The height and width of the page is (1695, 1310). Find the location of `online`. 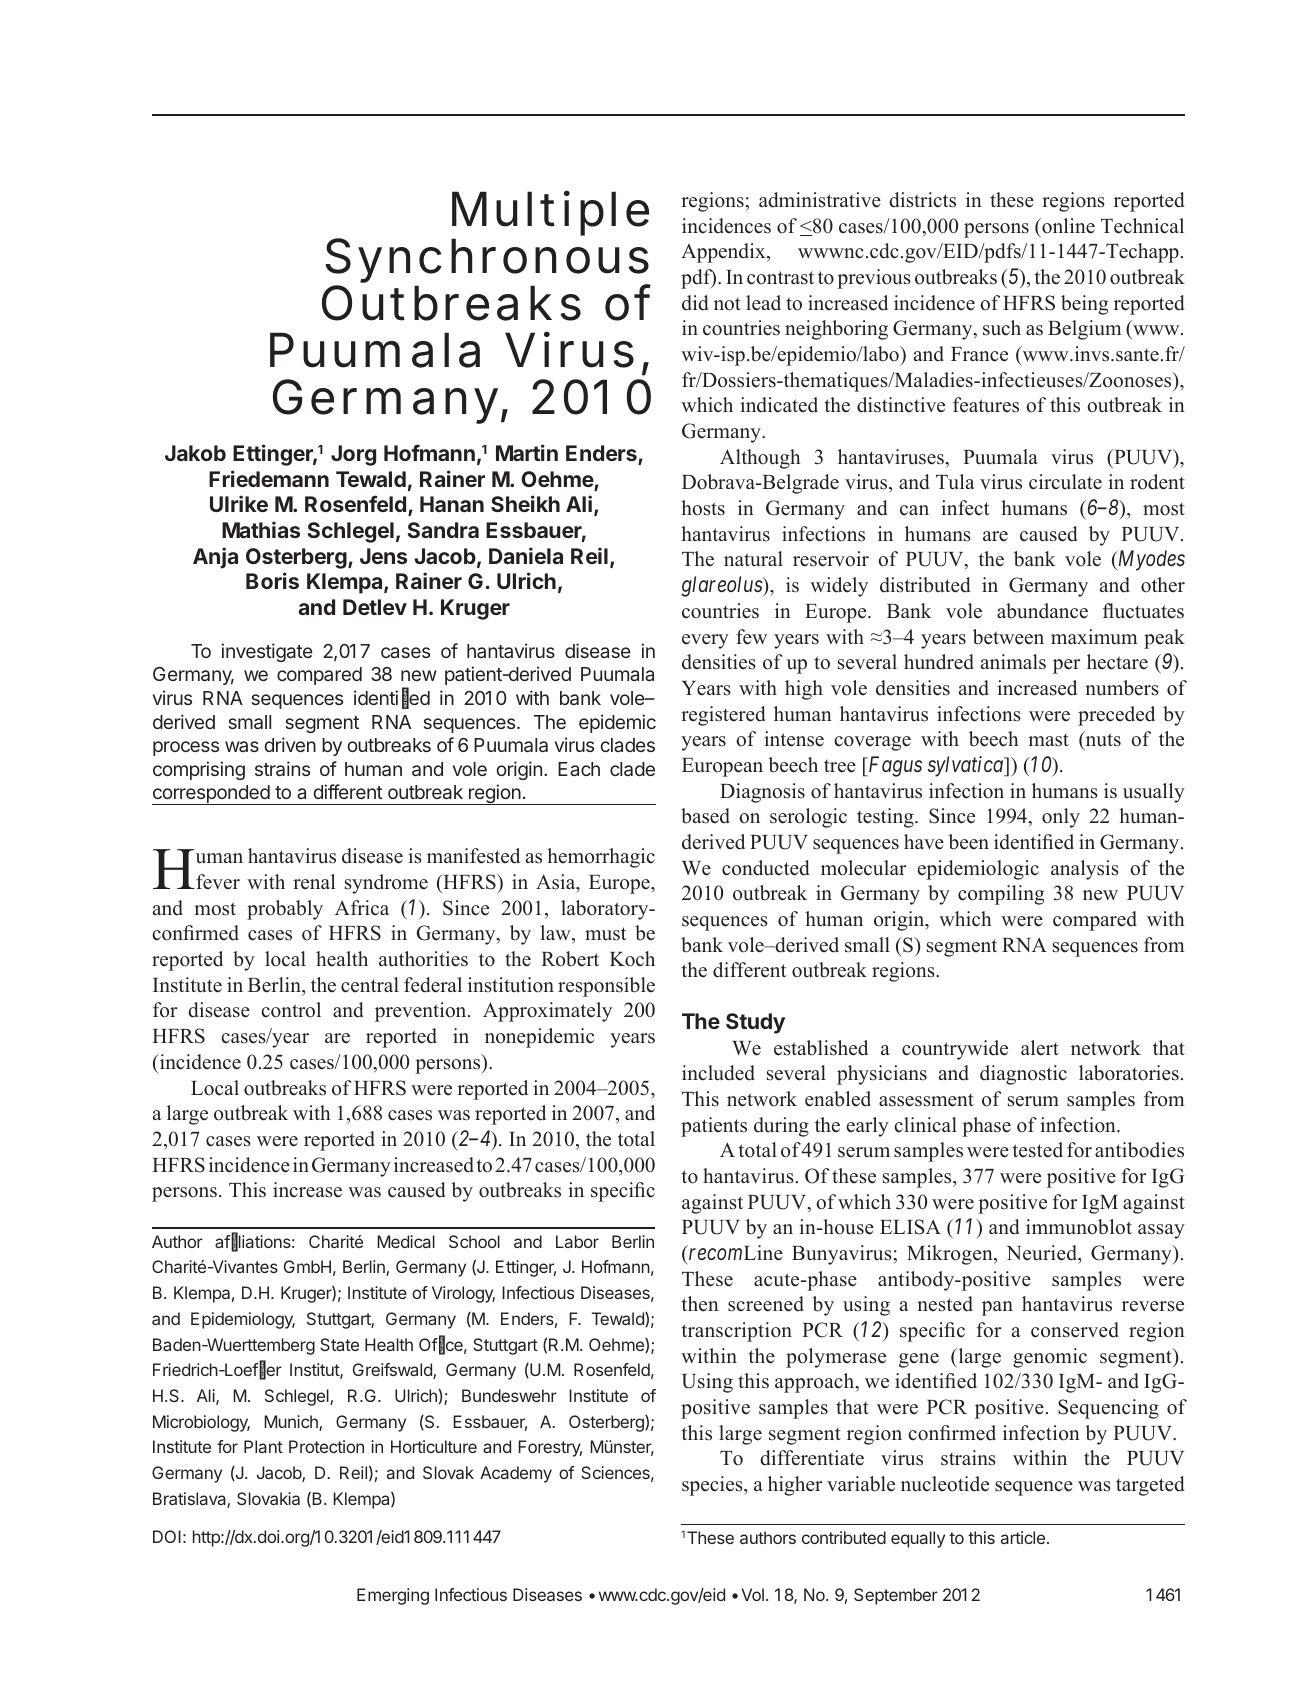

online is located at coordinates (1067, 226).
